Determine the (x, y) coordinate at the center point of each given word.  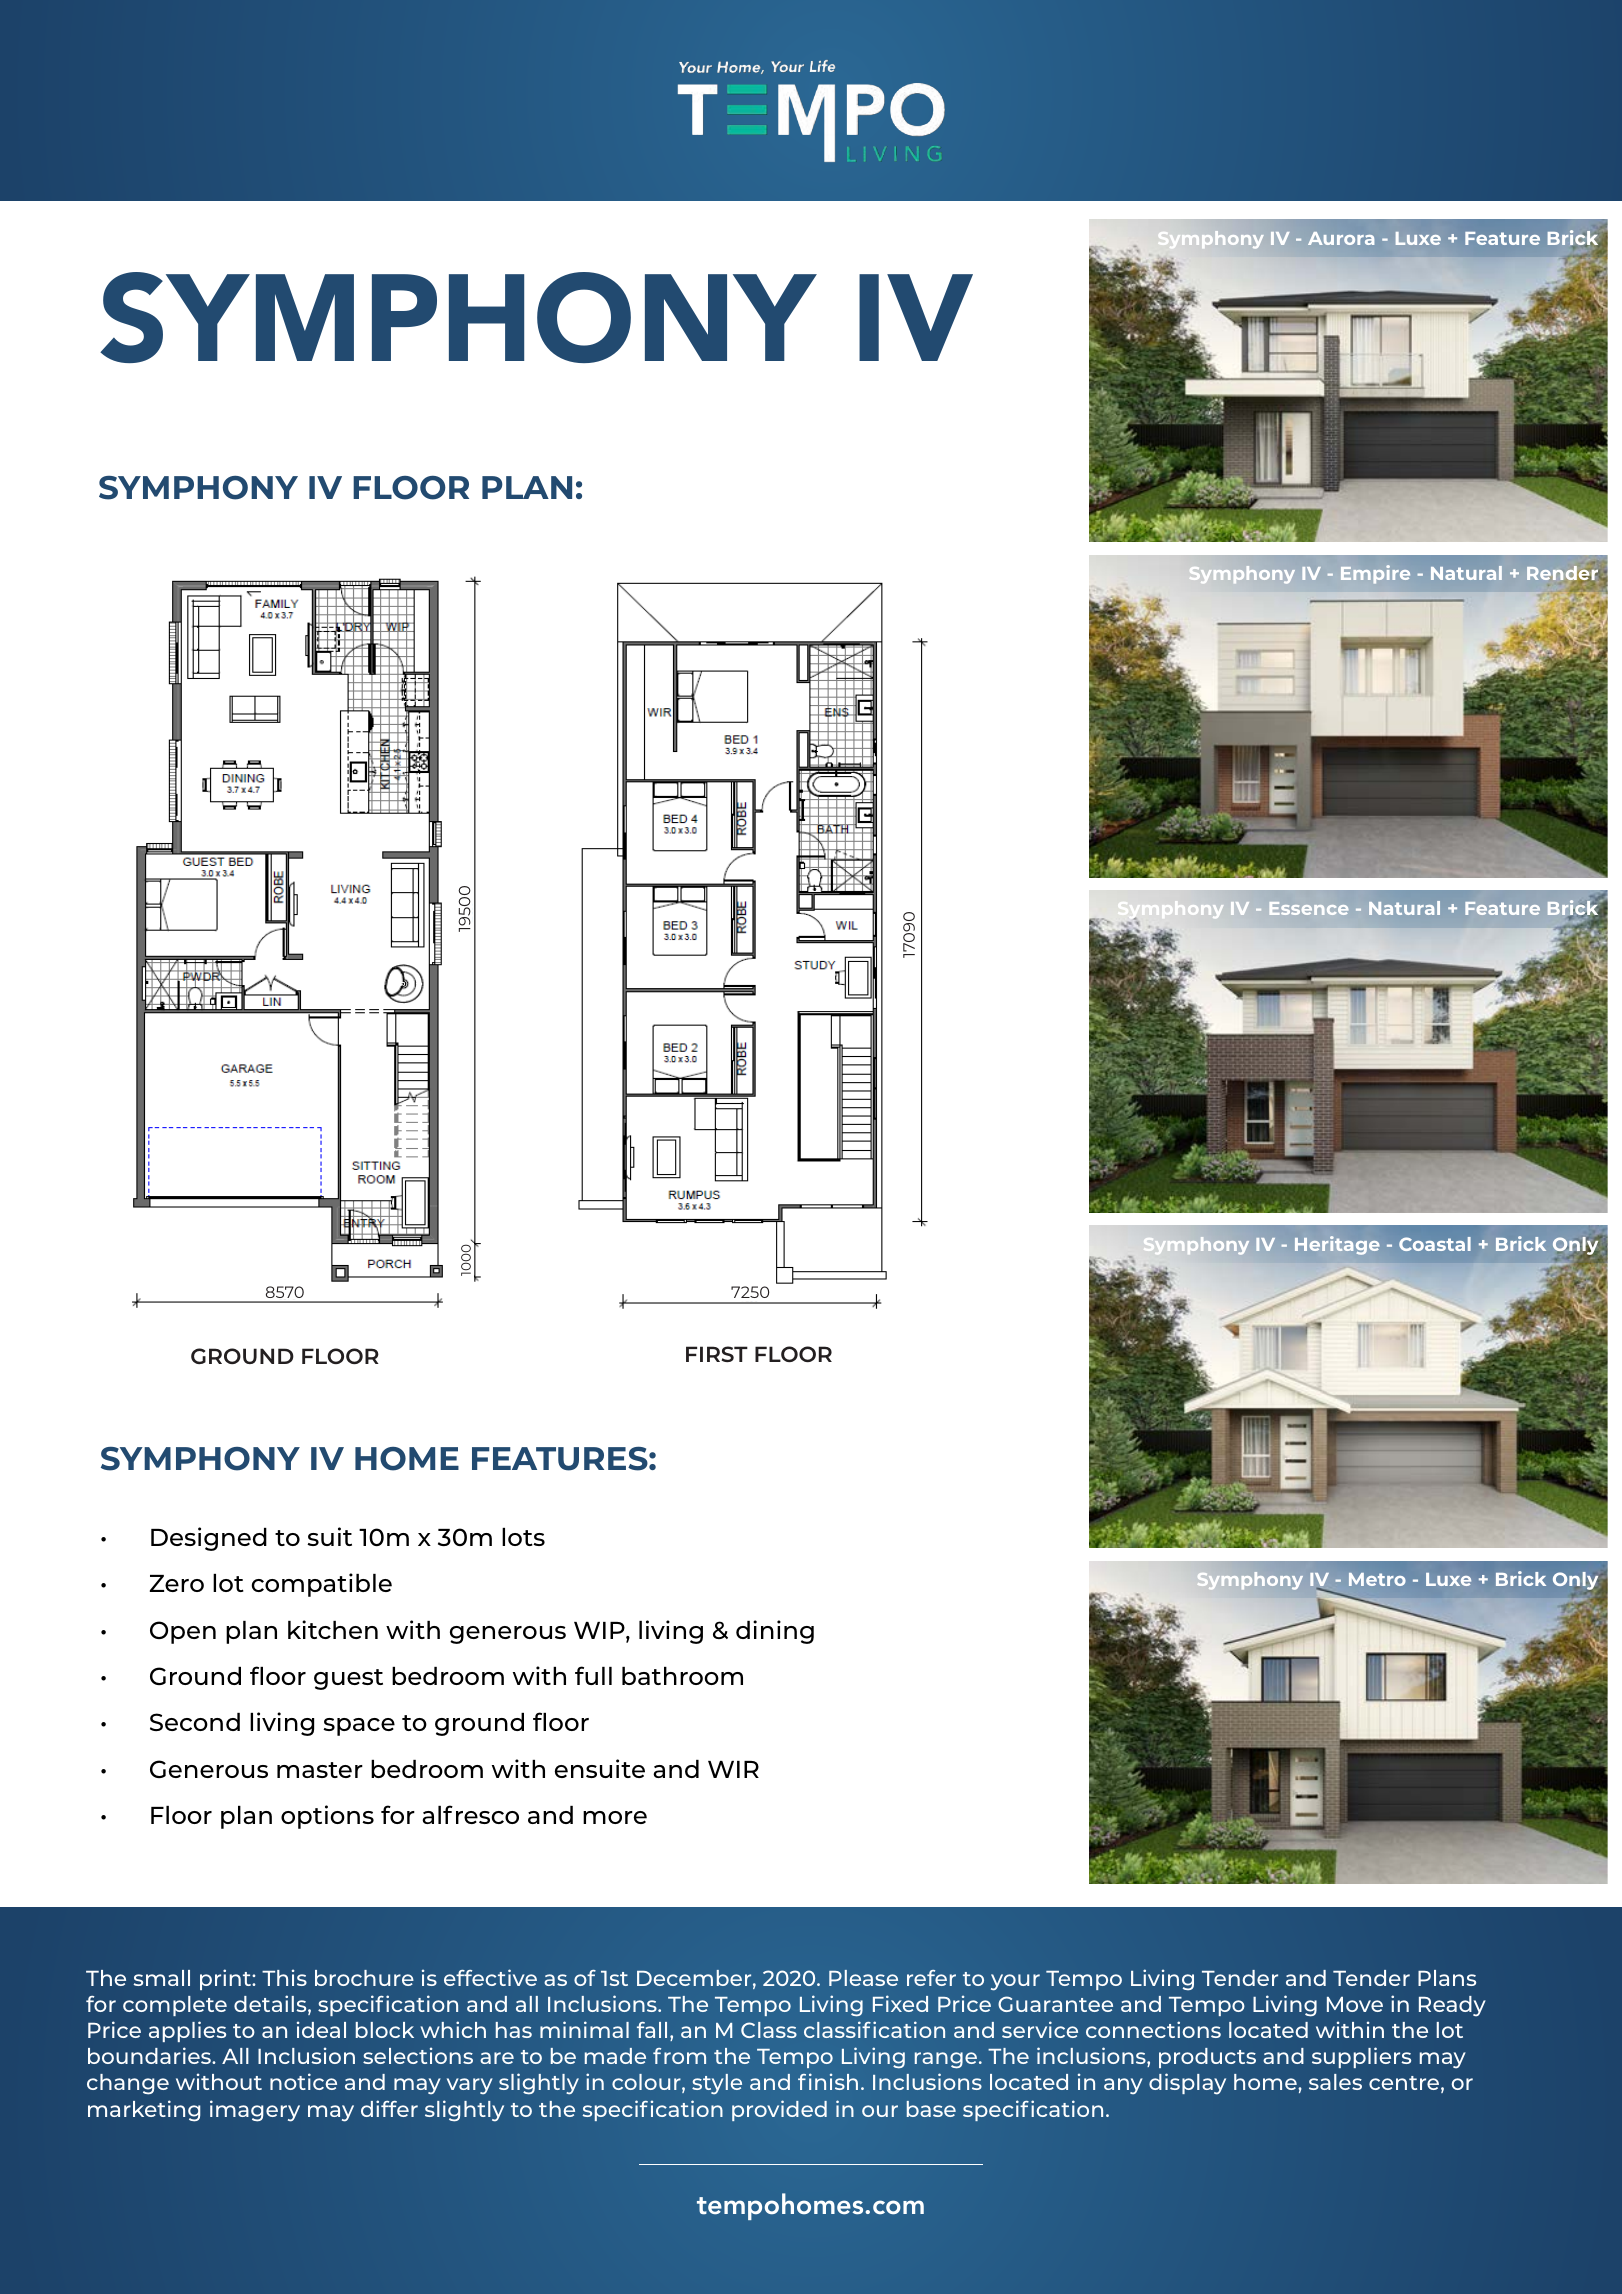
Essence (1308, 908)
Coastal (1435, 1244)
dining (775, 1632)
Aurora (1341, 238)
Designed (209, 1539)
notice (303, 2081)
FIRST (717, 1354)
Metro (1377, 1579)
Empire (1375, 574)
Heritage (1337, 1245)
